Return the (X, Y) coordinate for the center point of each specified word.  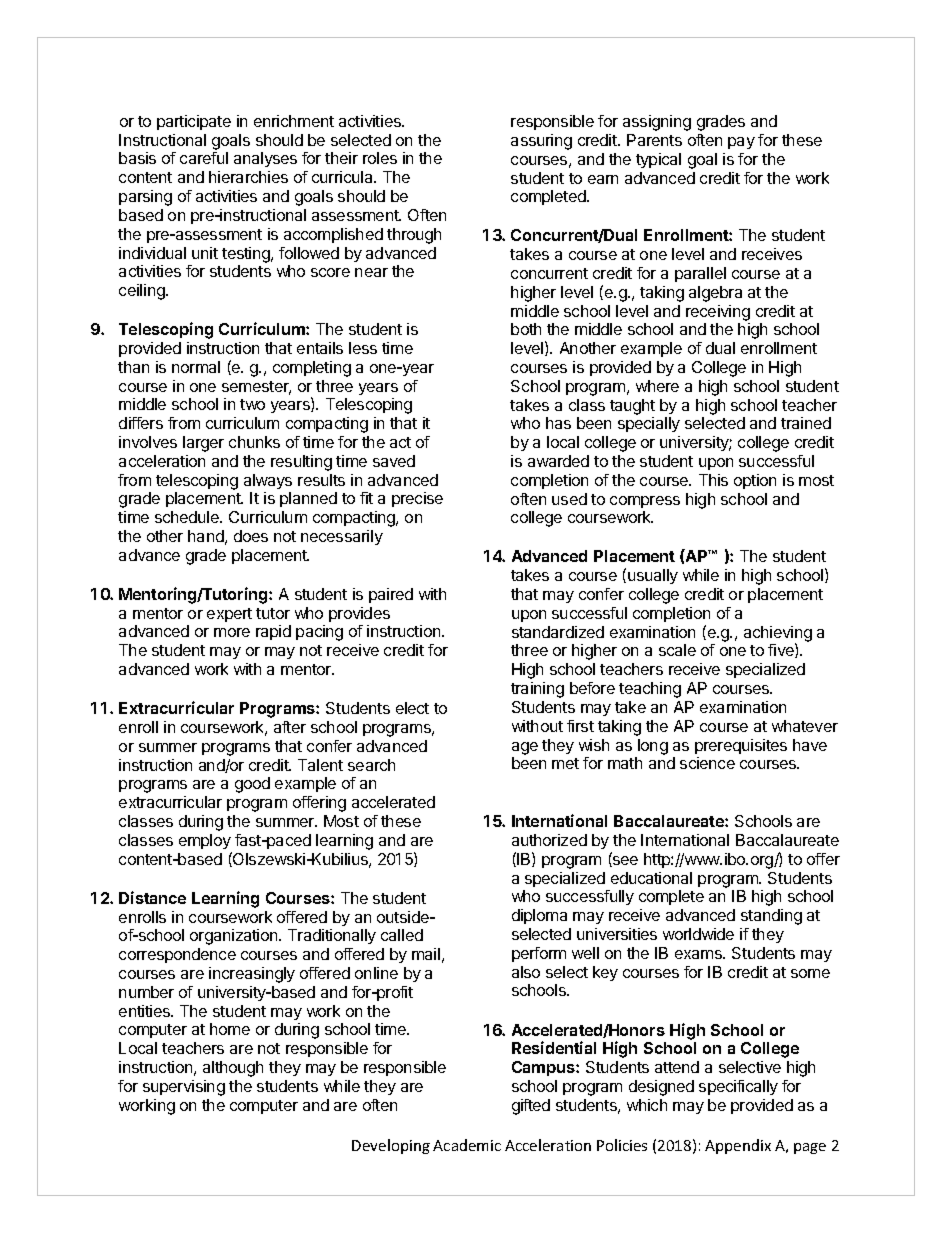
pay (741, 143)
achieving (778, 635)
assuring (541, 142)
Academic (467, 1145)
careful (204, 158)
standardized (558, 632)
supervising (184, 1088)
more (232, 632)
